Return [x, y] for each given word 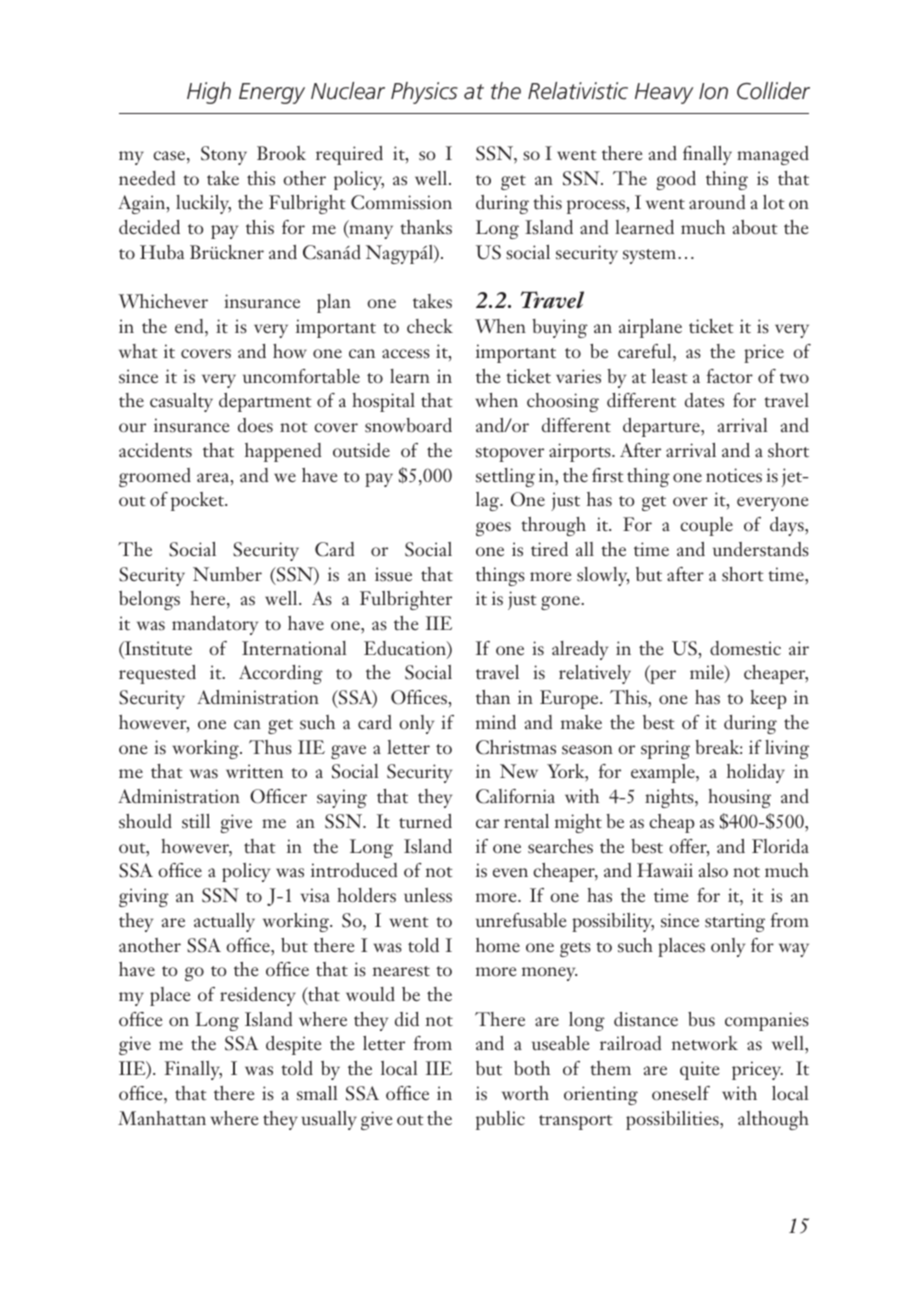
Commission [401, 202]
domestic [745, 648]
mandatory [215, 625]
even [510, 872]
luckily [203, 204]
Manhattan [162, 1118]
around [717, 202]
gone [561, 603]
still [196, 821]
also [713, 870]
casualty [181, 402]
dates [704, 400]
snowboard [408, 425]
